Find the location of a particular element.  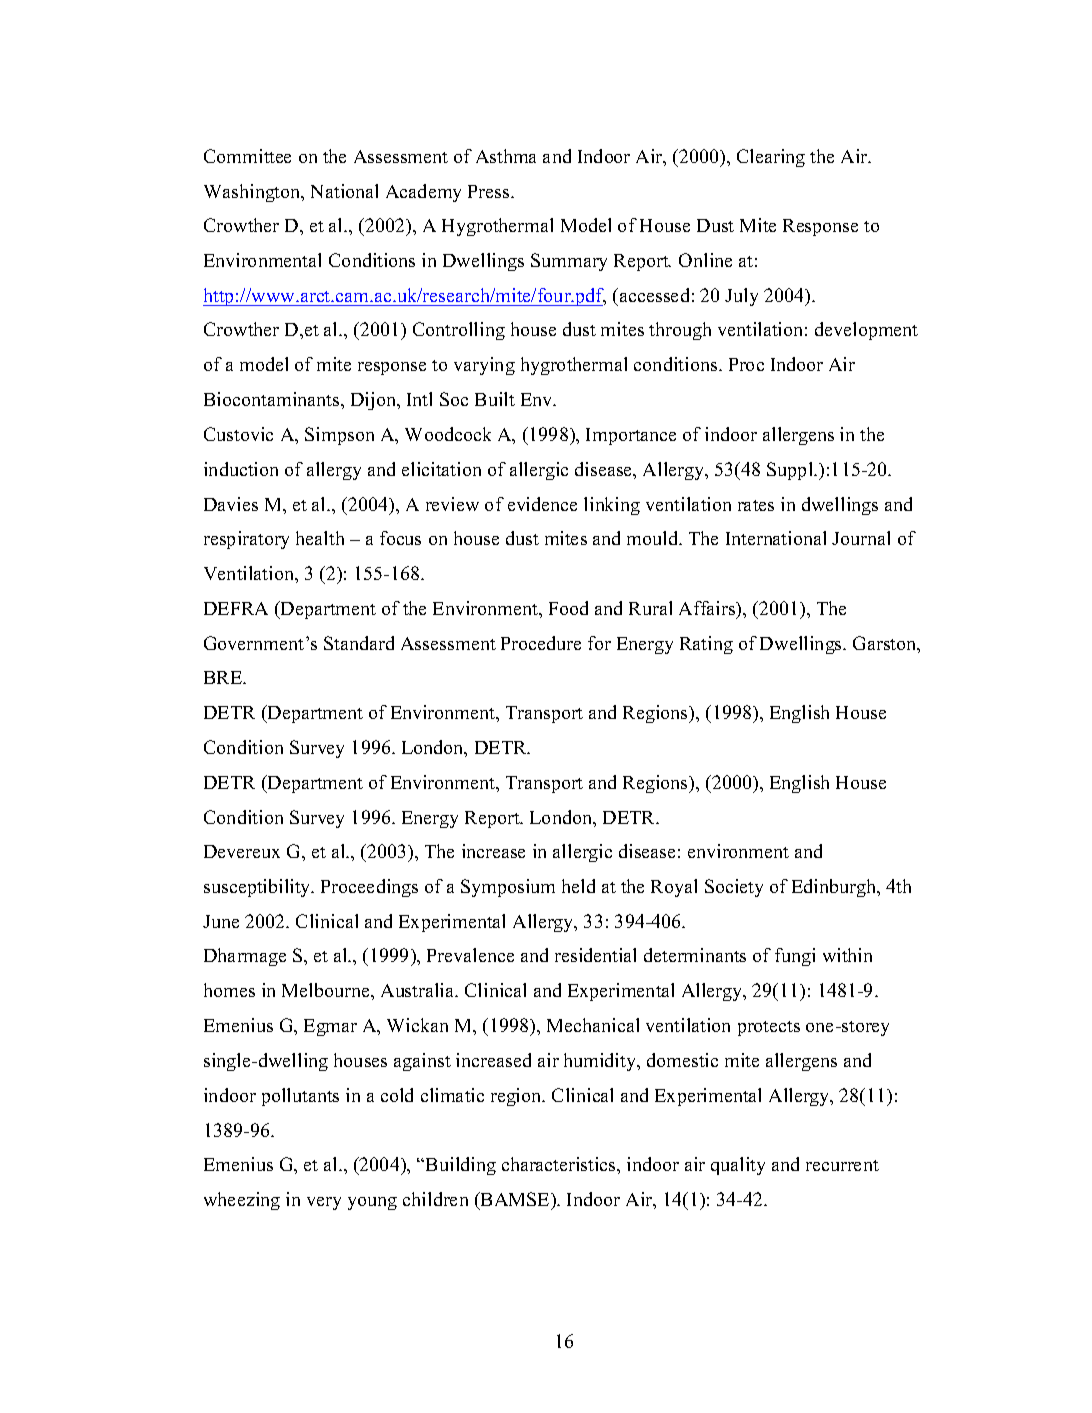

rates is located at coordinates (756, 505).
